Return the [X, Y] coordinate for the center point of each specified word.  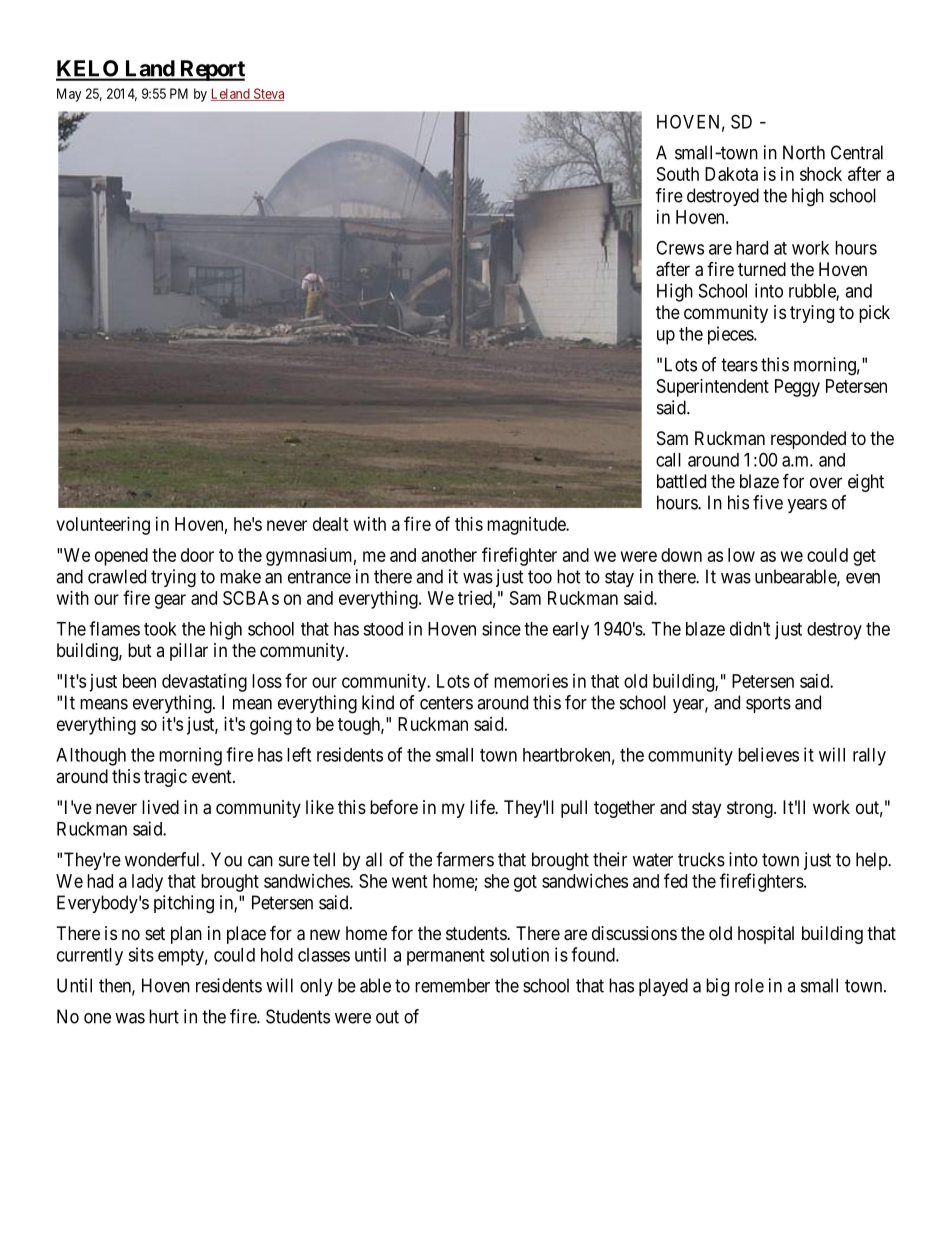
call [668, 460]
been [139, 681]
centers [446, 703]
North [804, 152]
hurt [164, 1016]
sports [768, 704]
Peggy [797, 388]
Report [211, 70]
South [678, 174]
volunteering [103, 526]
